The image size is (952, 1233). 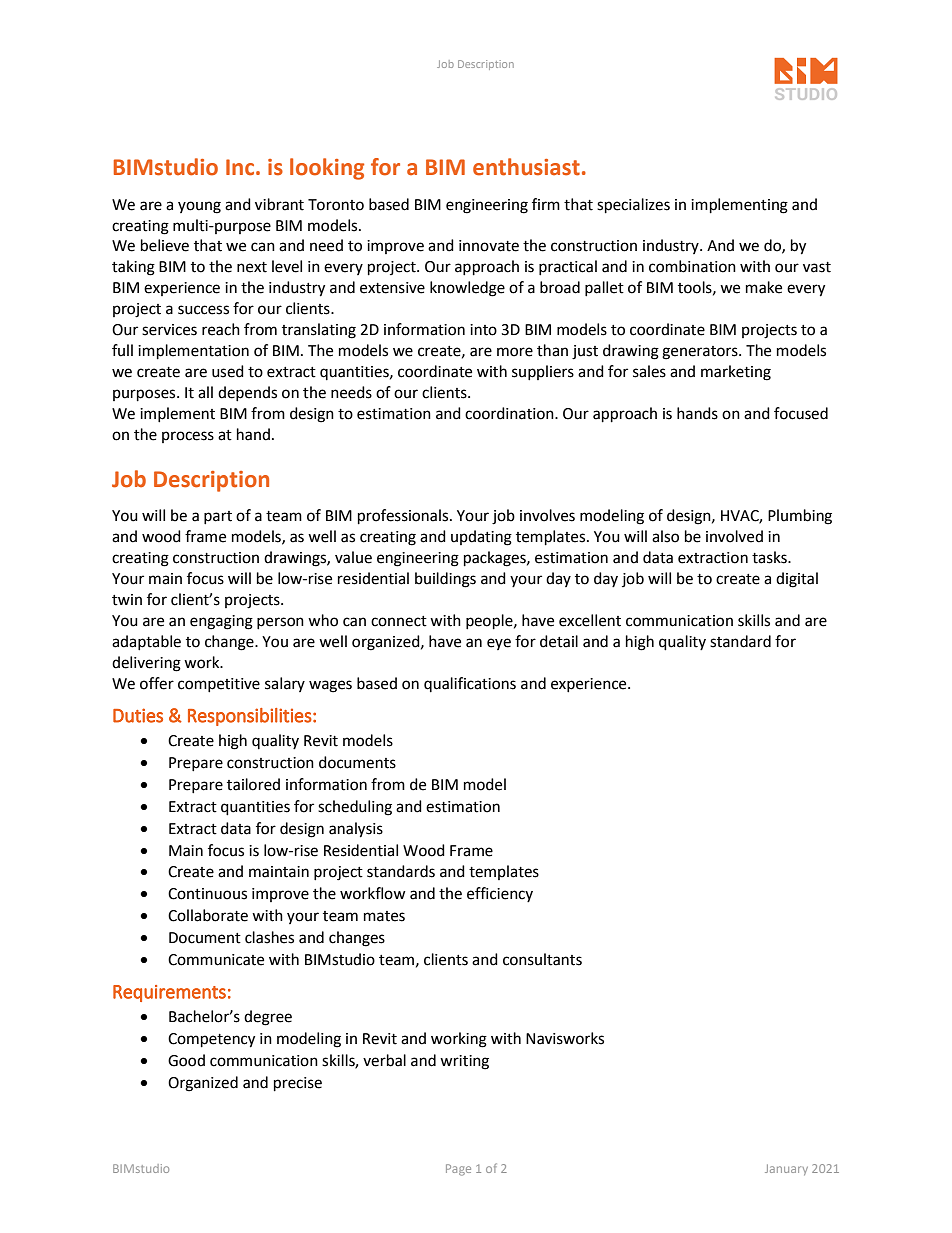 I want to click on competitive, so click(x=219, y=685).
